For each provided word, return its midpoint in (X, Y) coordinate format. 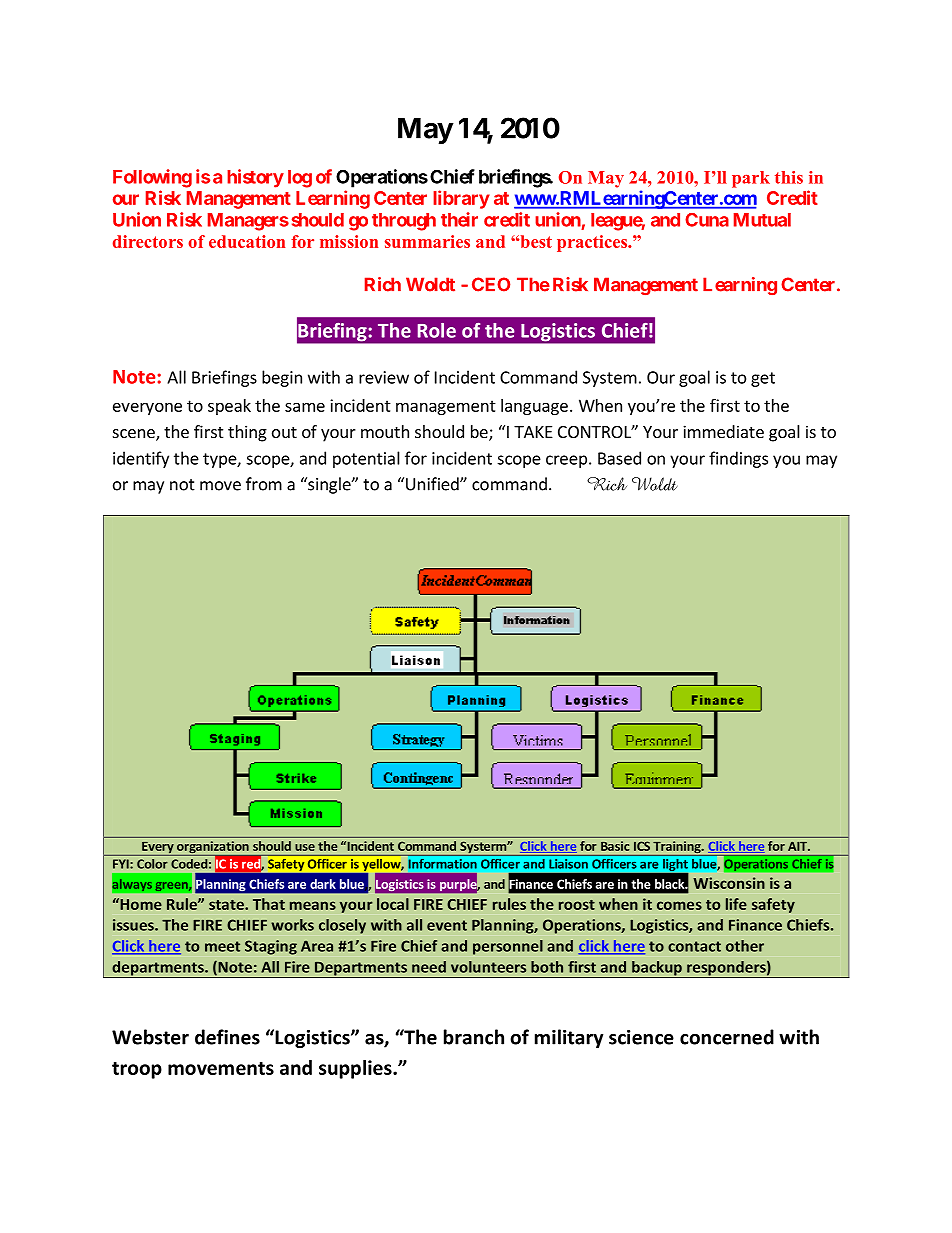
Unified (433, 484)
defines (227, 1037)
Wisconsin (729, 883)
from (264, 484)
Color (152, 864)
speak (229, 407)
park (751, 179)
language (534, 407)
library (461, 199)
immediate (723, 431)
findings (738, 459)
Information (443, 864)
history (255, 178)
